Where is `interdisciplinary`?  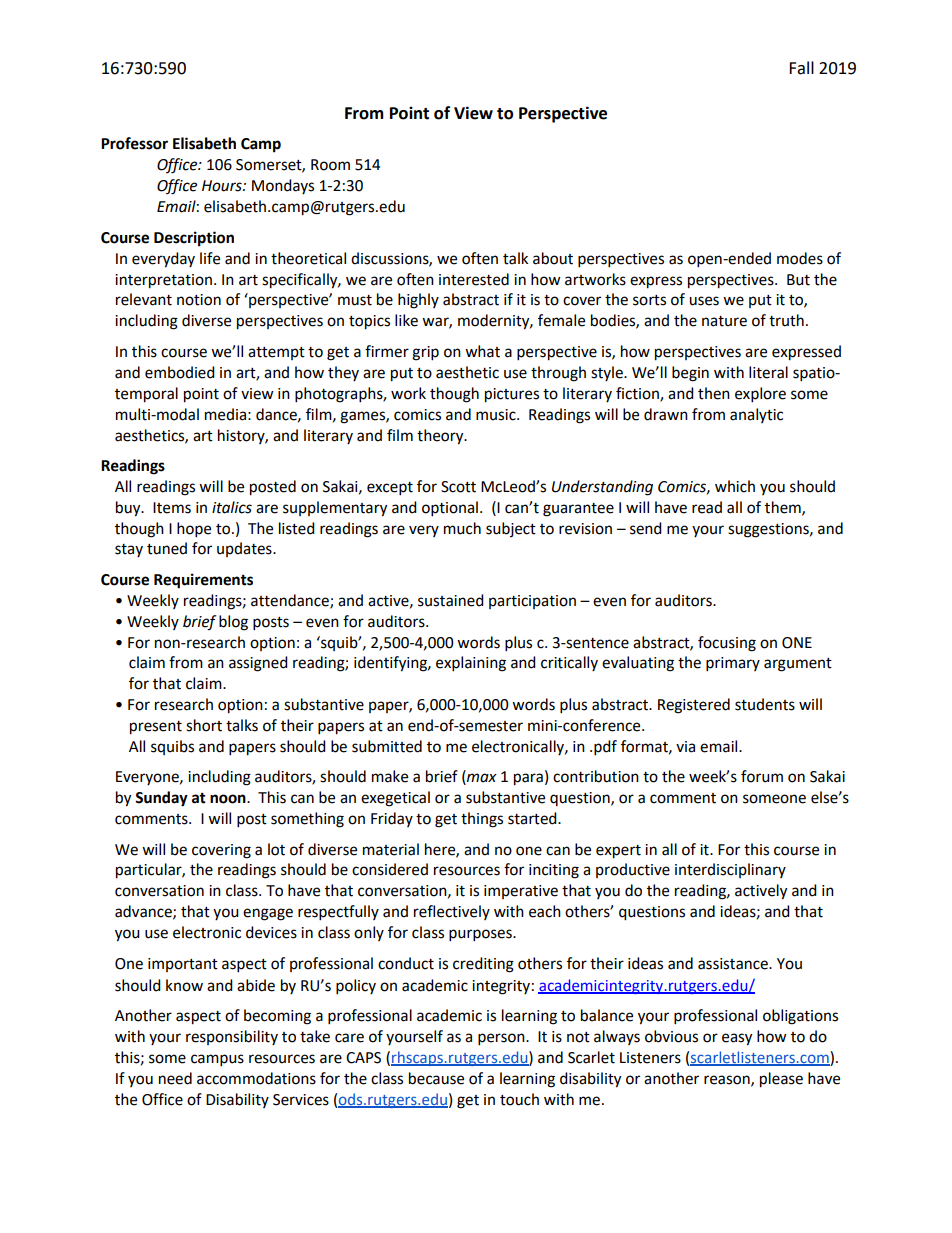 interdisciplinary is located at coordinates (730, 870).
